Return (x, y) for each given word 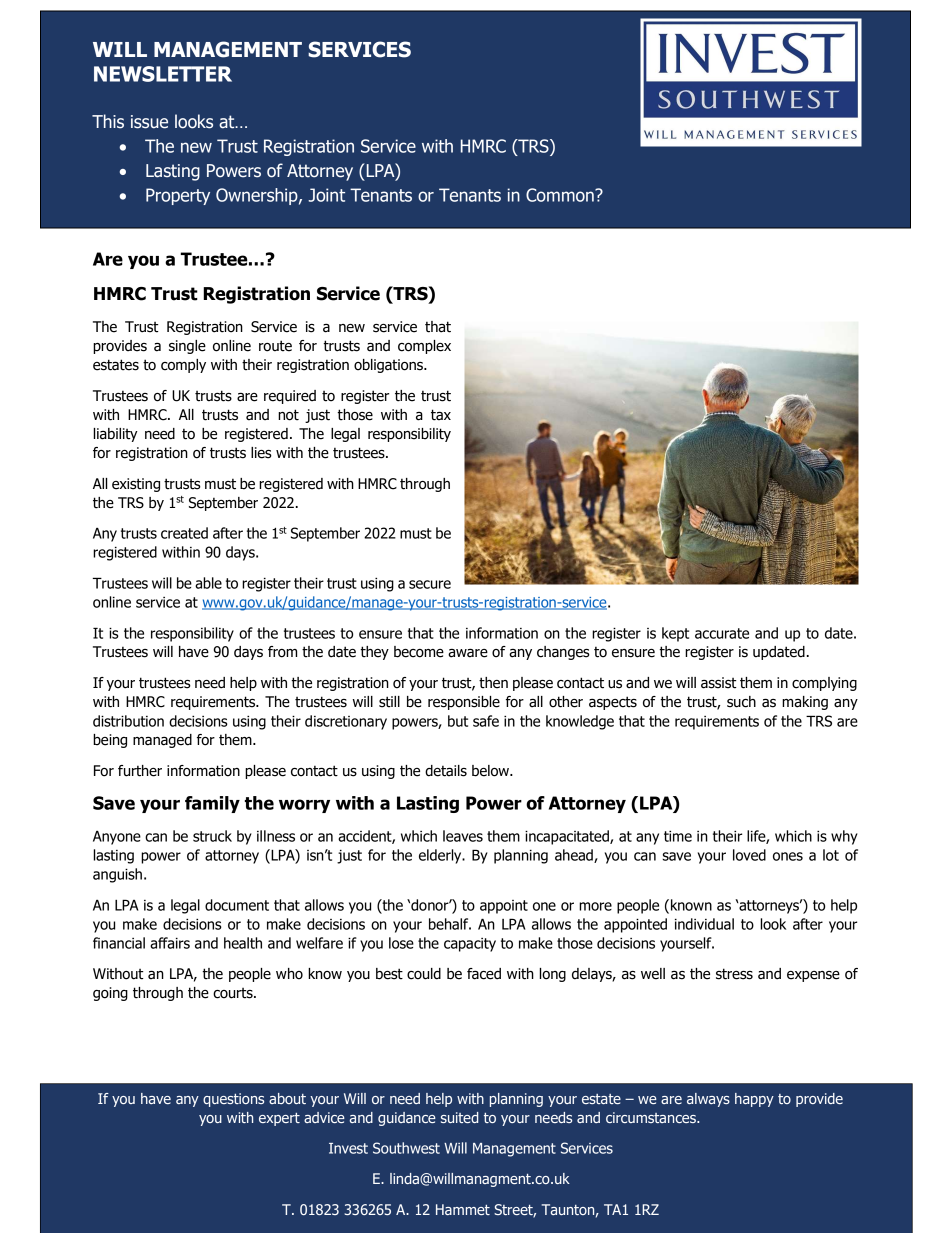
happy (754, 1100)
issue (149, 122)
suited (460, 1117)
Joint (326, 195)
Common (561, 195)
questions (233, 1100)
